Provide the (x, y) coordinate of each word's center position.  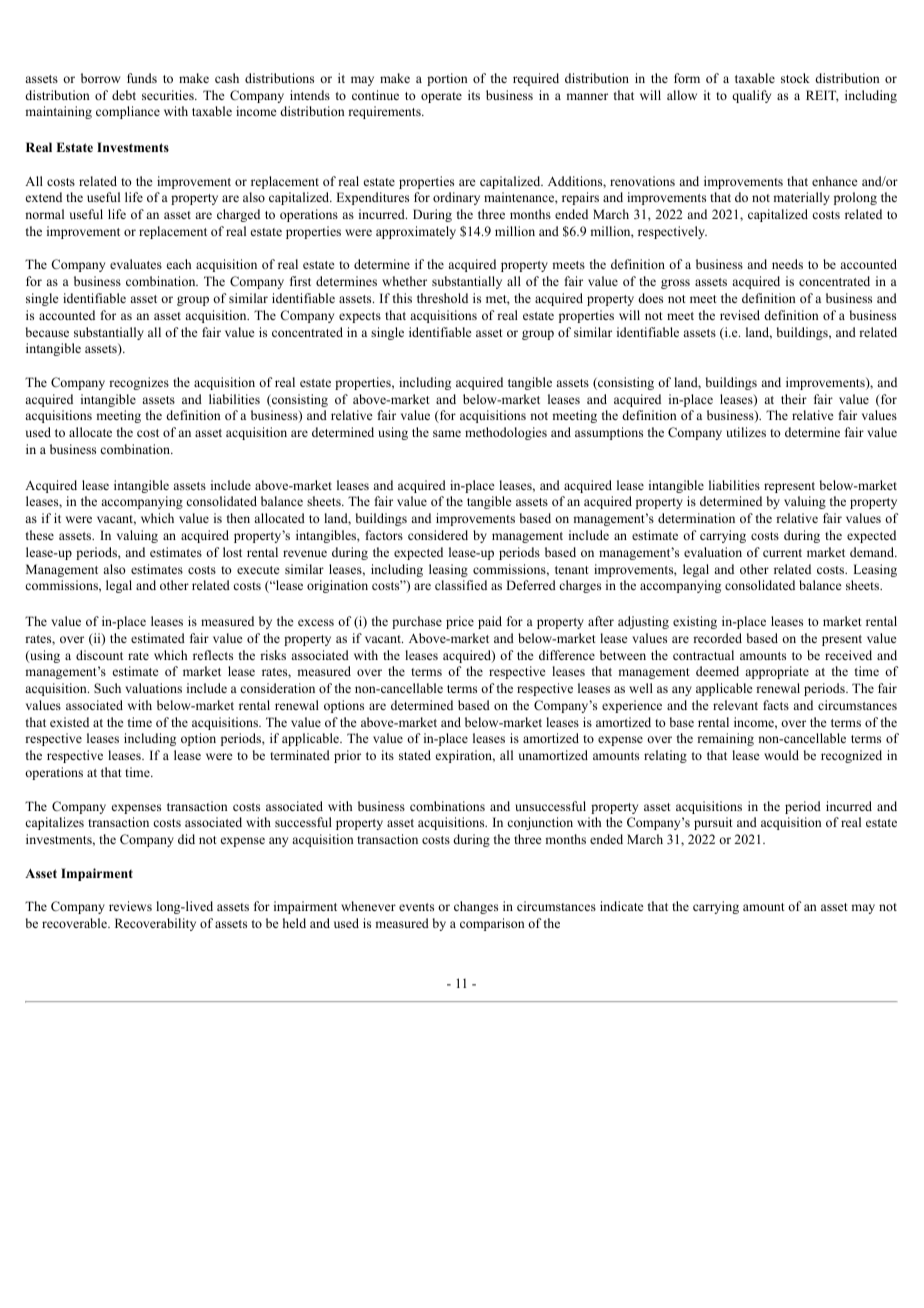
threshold (442, 298)
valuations (153, 688)
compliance (128, 112)
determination (696, 518)
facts (776, 705)
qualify (751, 96)
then (238, 518)
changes (476, 907)
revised (740, 315)
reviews (130, 906)
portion (447, 79)
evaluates (136, 264)
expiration (465, 756)
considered (438, 535)
